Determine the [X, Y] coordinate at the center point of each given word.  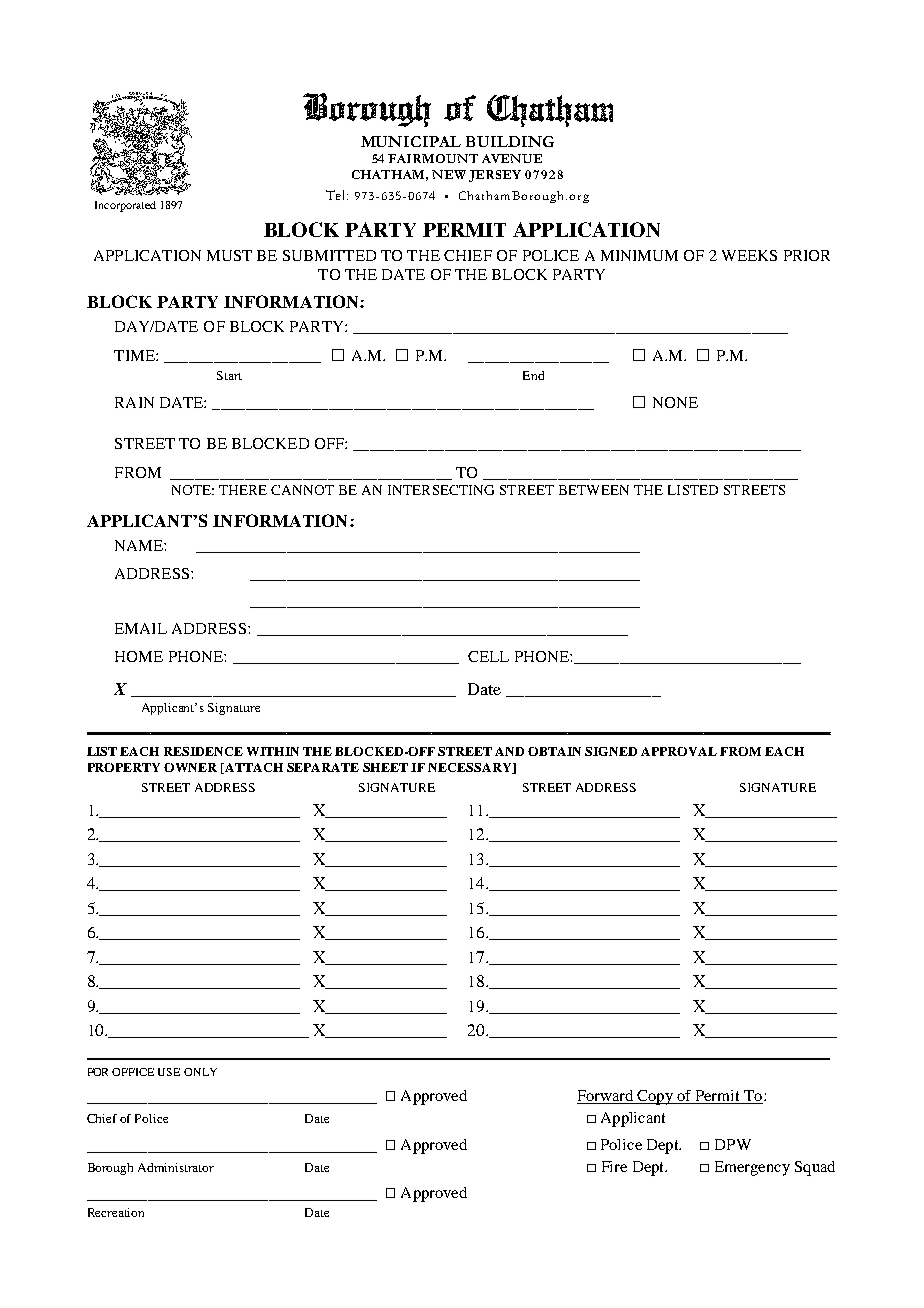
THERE [243, 490]
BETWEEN [594, 490]
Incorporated [125, 206]
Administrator [176, 1167]
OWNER [190, 767]
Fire [614, 1166]
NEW [449, 174]
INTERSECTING [441, 490]
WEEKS [749, 255]
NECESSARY [471, 768]
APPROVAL [679, 751]
